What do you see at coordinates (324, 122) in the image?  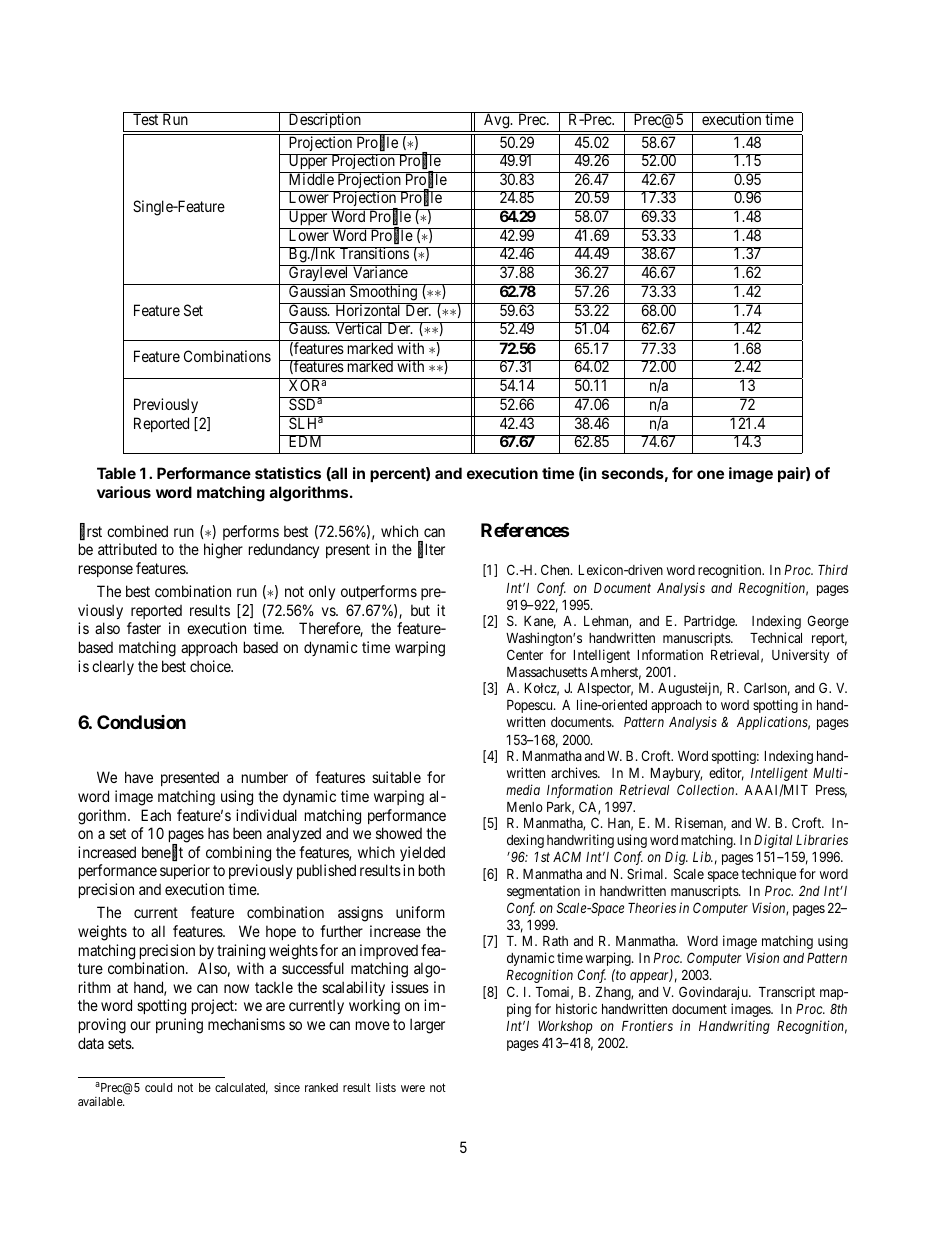 I see `Description` at bounding box center [324, 122].
